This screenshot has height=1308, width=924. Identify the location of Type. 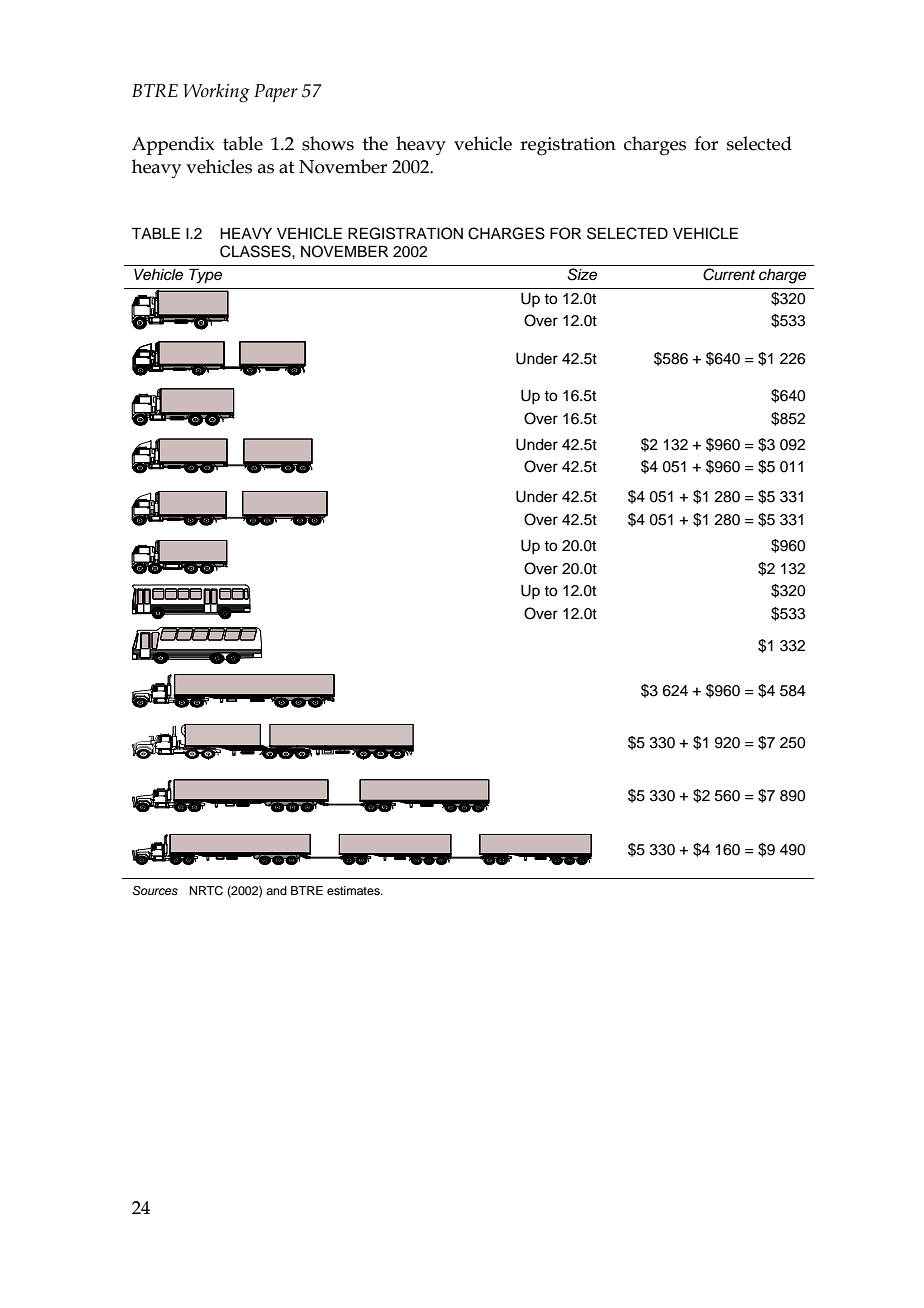
(205, 276).
